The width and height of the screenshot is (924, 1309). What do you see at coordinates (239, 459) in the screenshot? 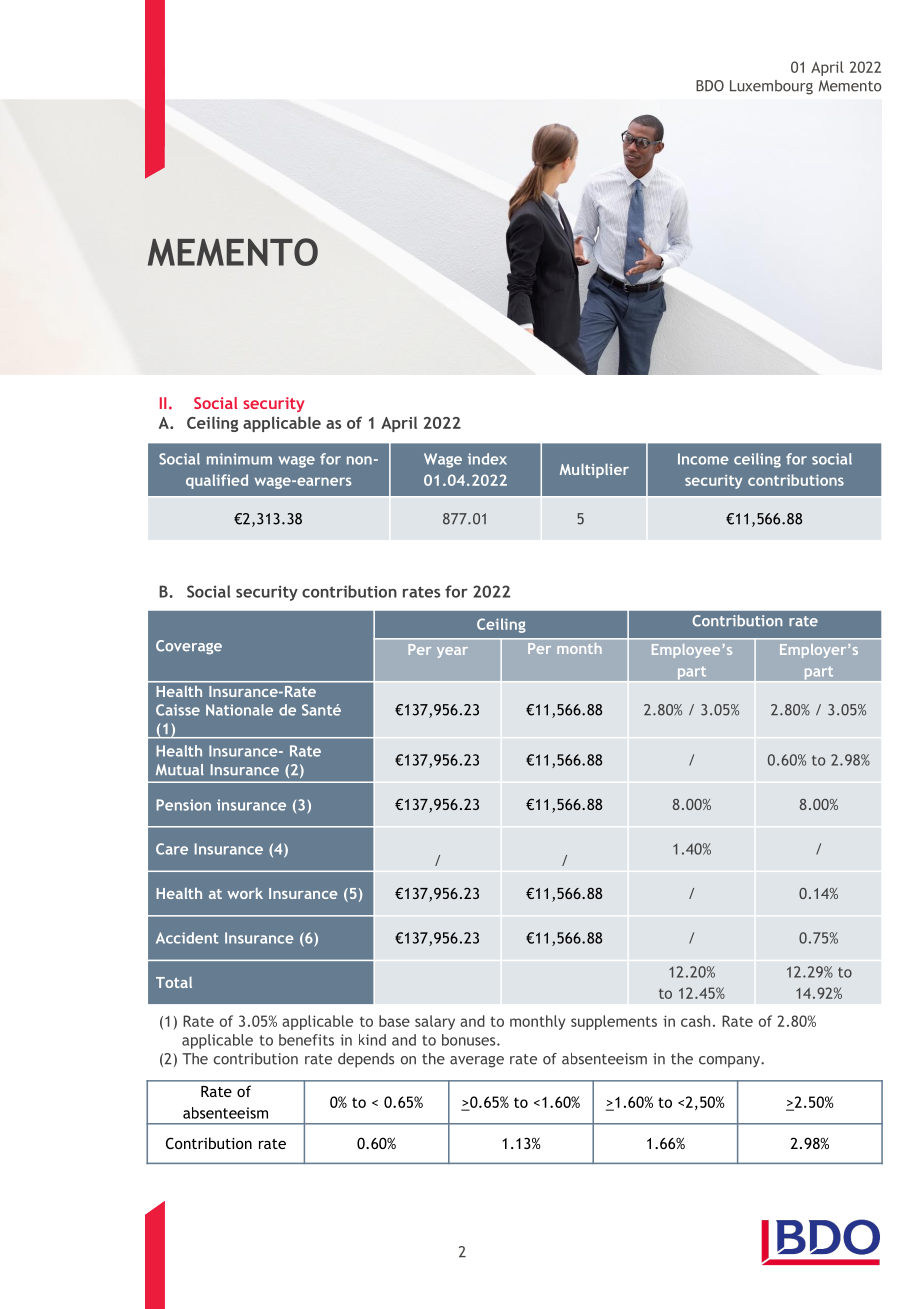
I see `minimum` at bounding box center [239, 459].
